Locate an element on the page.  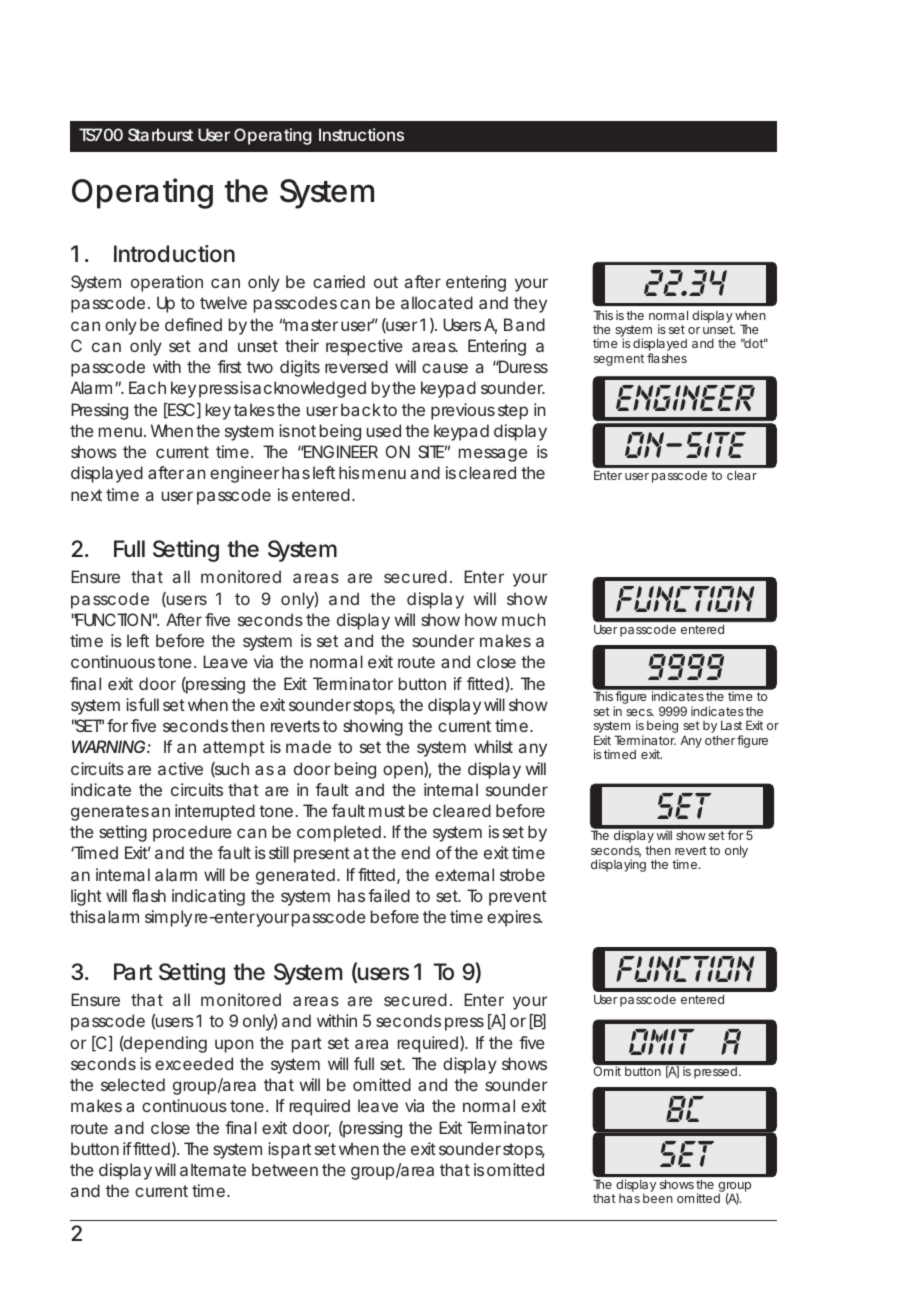
external is located at coordinates (464, 874).
